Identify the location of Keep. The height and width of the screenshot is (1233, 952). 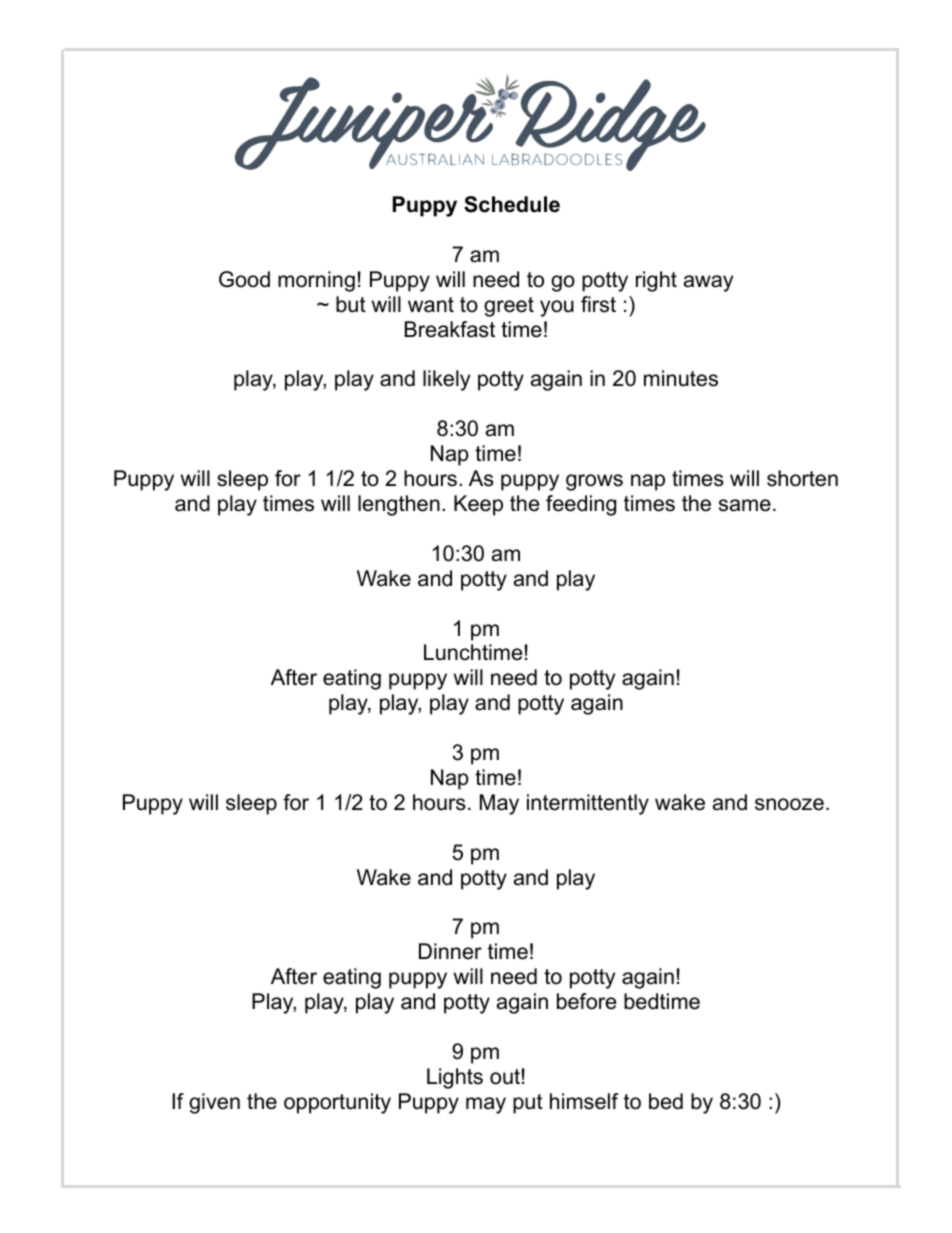
(478, 505).
